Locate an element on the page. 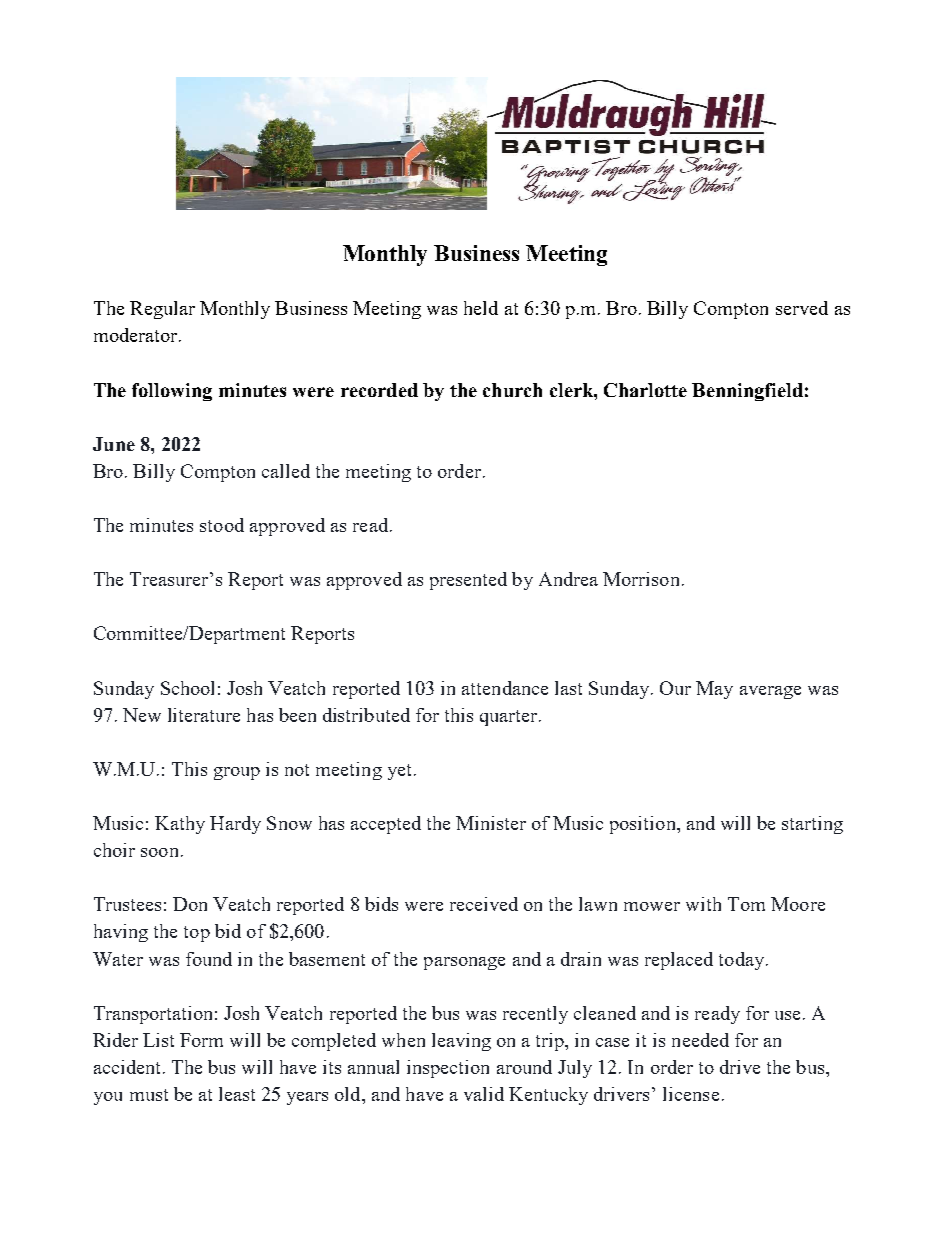  Regular is located at coordinates (162, 310).
